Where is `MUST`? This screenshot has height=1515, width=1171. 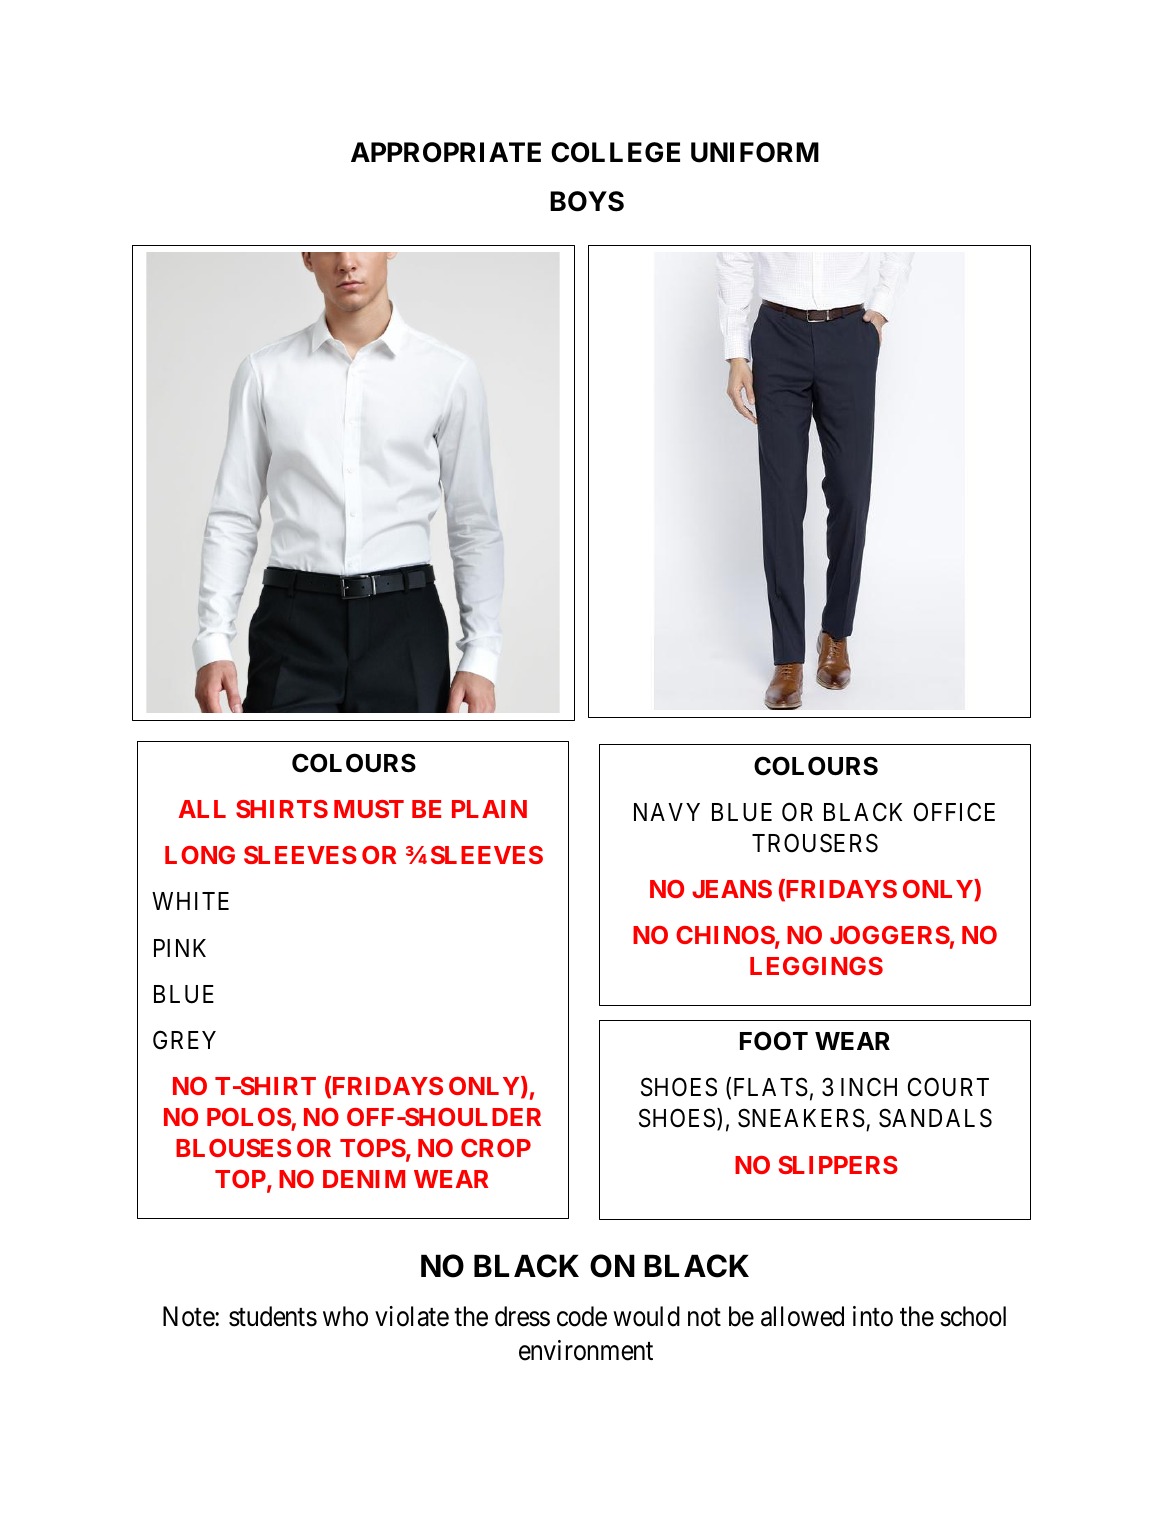
MUST is located at coordinates (369, 809).
